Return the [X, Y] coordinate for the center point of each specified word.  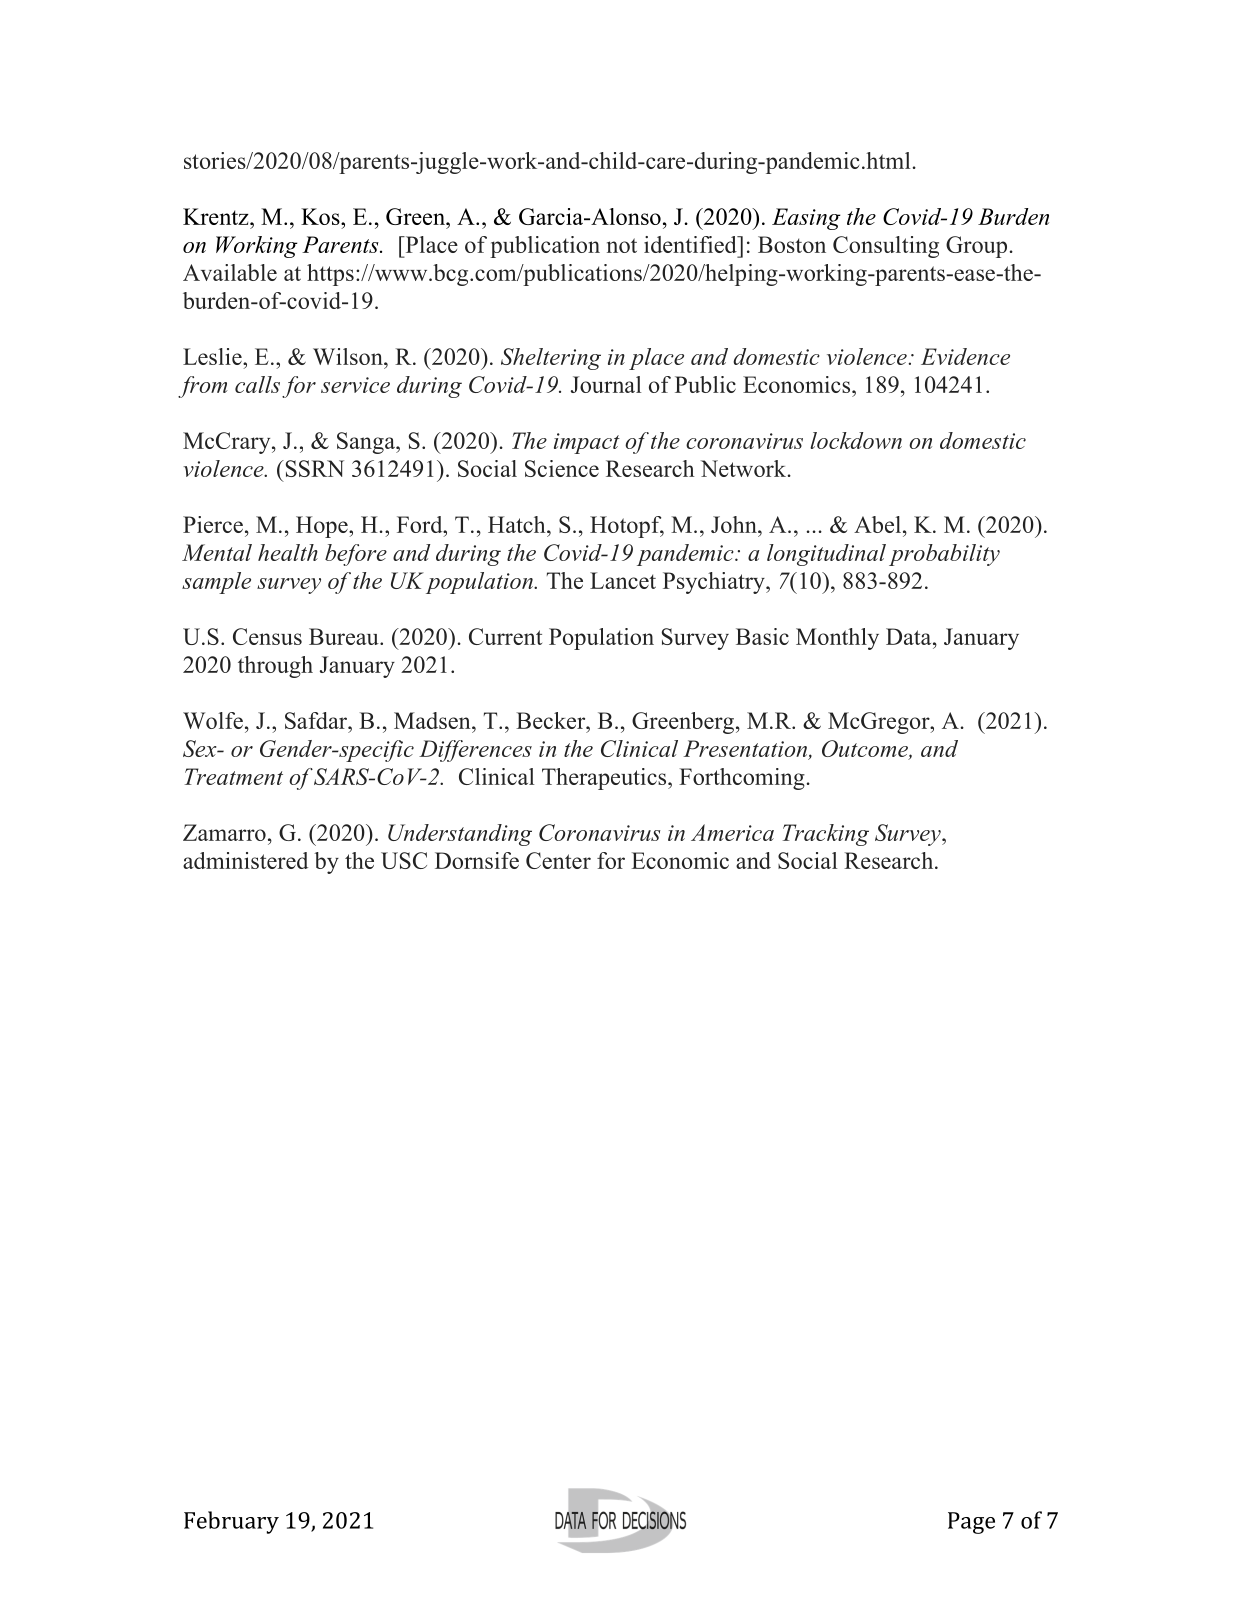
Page [971, 1523]
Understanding [460, 835]
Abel [879, 524]
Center [558, 860]
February [231, 1522]
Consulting [886, 247]
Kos [321, 216]
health [288, 552]
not [622, 245]
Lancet [623, 580]
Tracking [826, 835]
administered [245, 860]
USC [404, 860]
